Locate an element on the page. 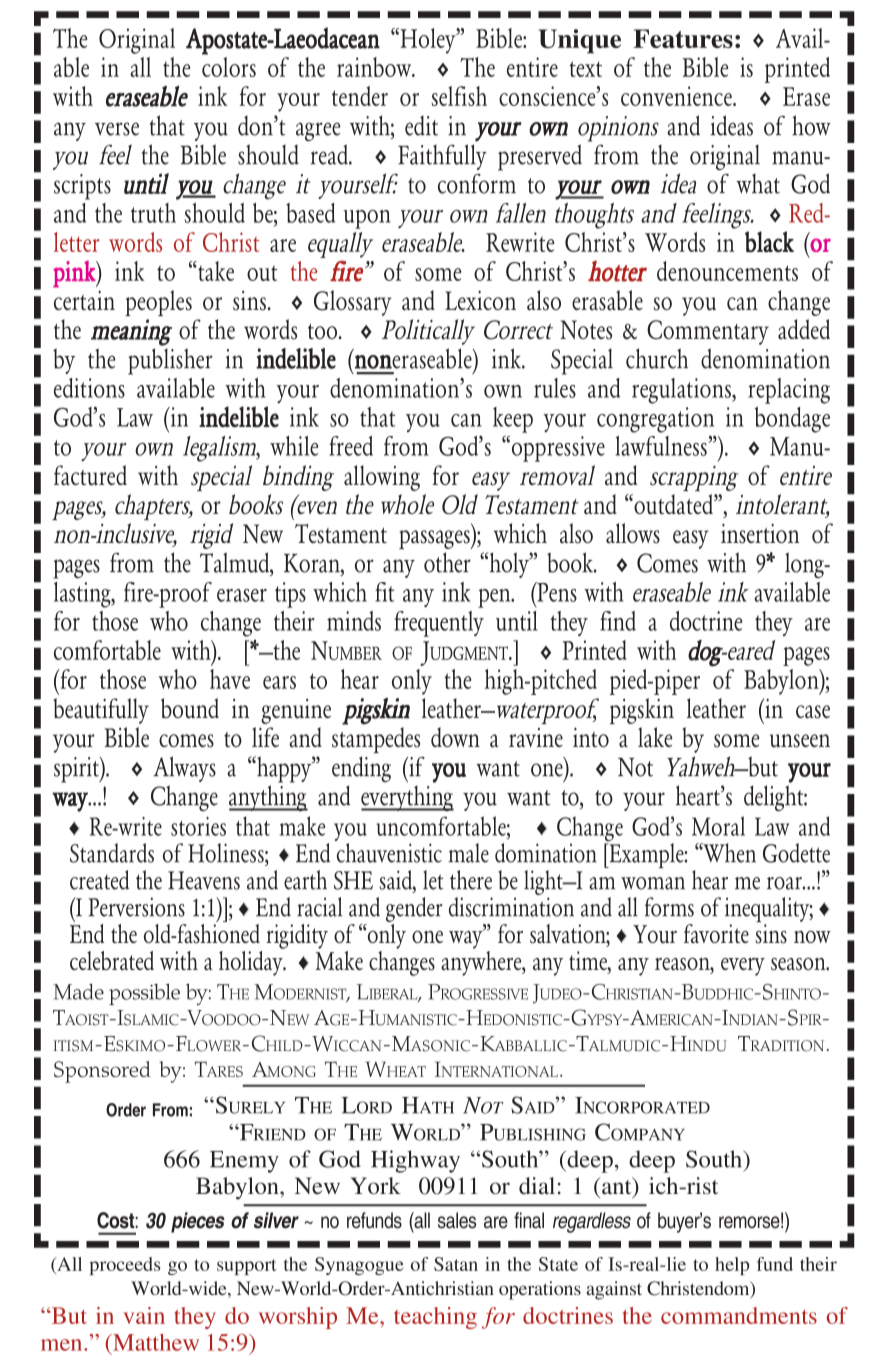 The height and width of the image is (1372, 887). there is located at coordinates (471, 880).
